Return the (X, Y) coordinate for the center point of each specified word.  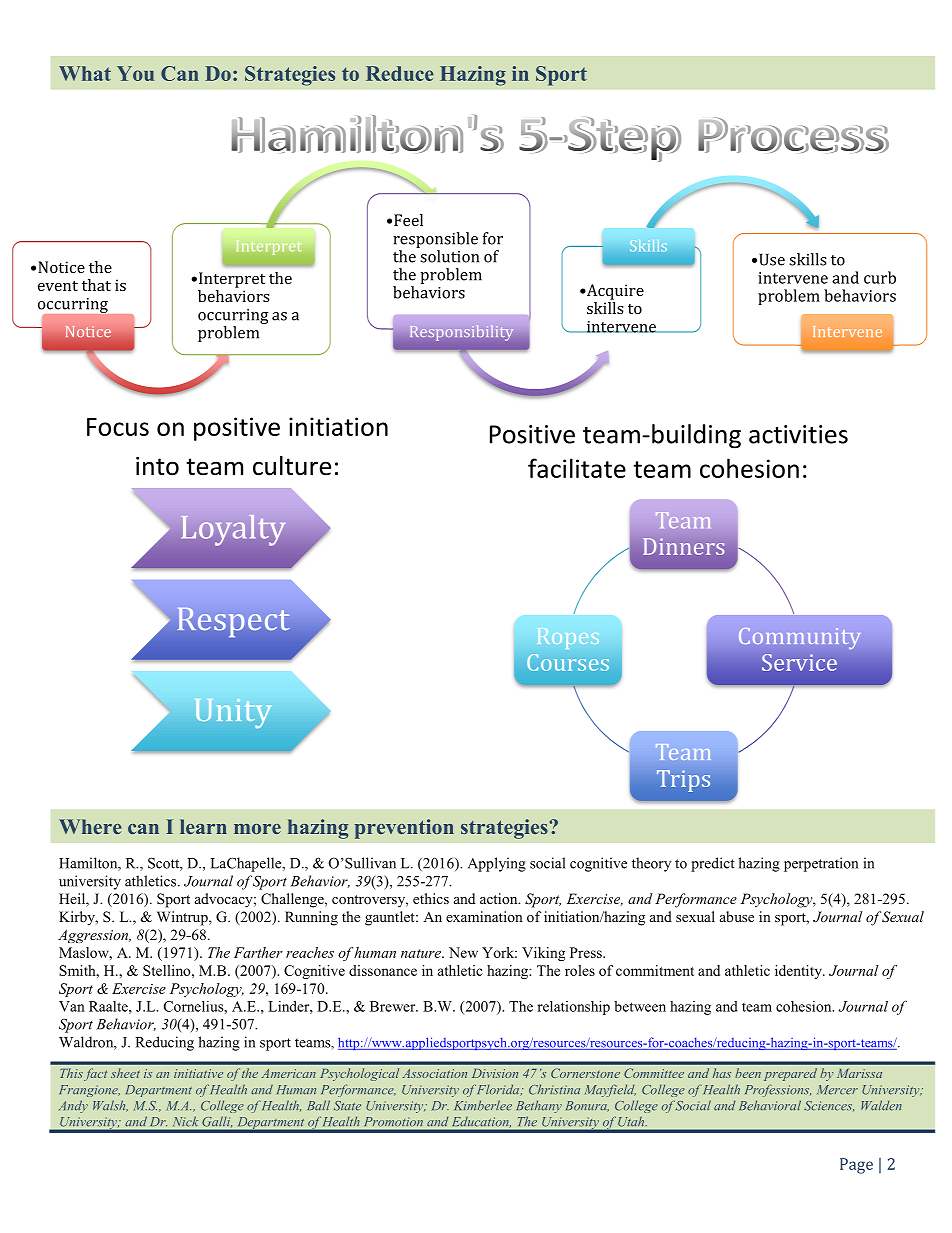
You (135, 73)
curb (880, 277)
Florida (498, 1090)
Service (799, 662)
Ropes (568, 638)
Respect (233, 622)
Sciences (829, 1106)
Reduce (400, 73)
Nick (185, 1121)
